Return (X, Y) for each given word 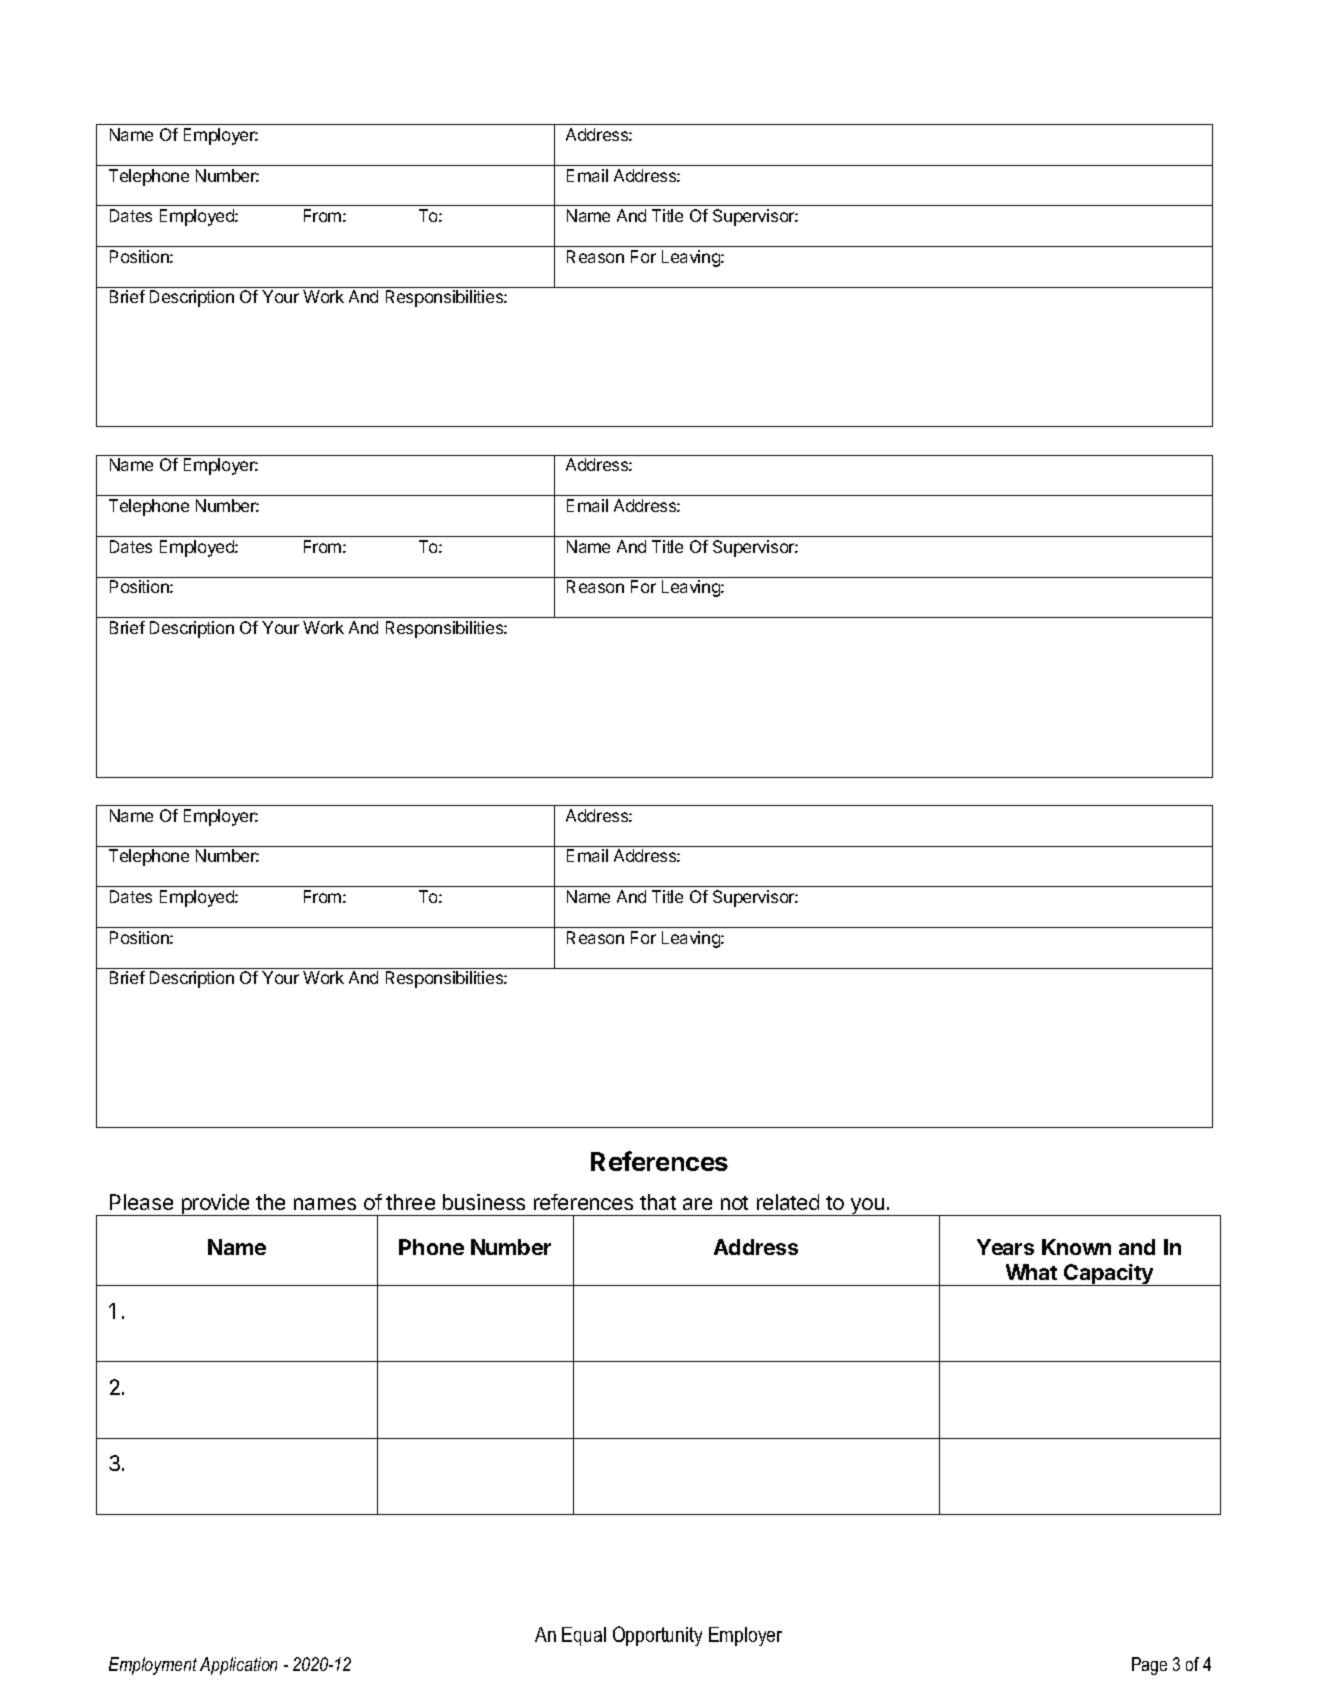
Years (1005, 1247)
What (1031, 1272)
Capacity (1109, 1275)
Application (238, 1666)
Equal (584, 1636)
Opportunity (657, 1636)
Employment (153, 1666)
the (270, 1202)
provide (215, 1205)
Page (1149, 1666)
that (658, 1202)
